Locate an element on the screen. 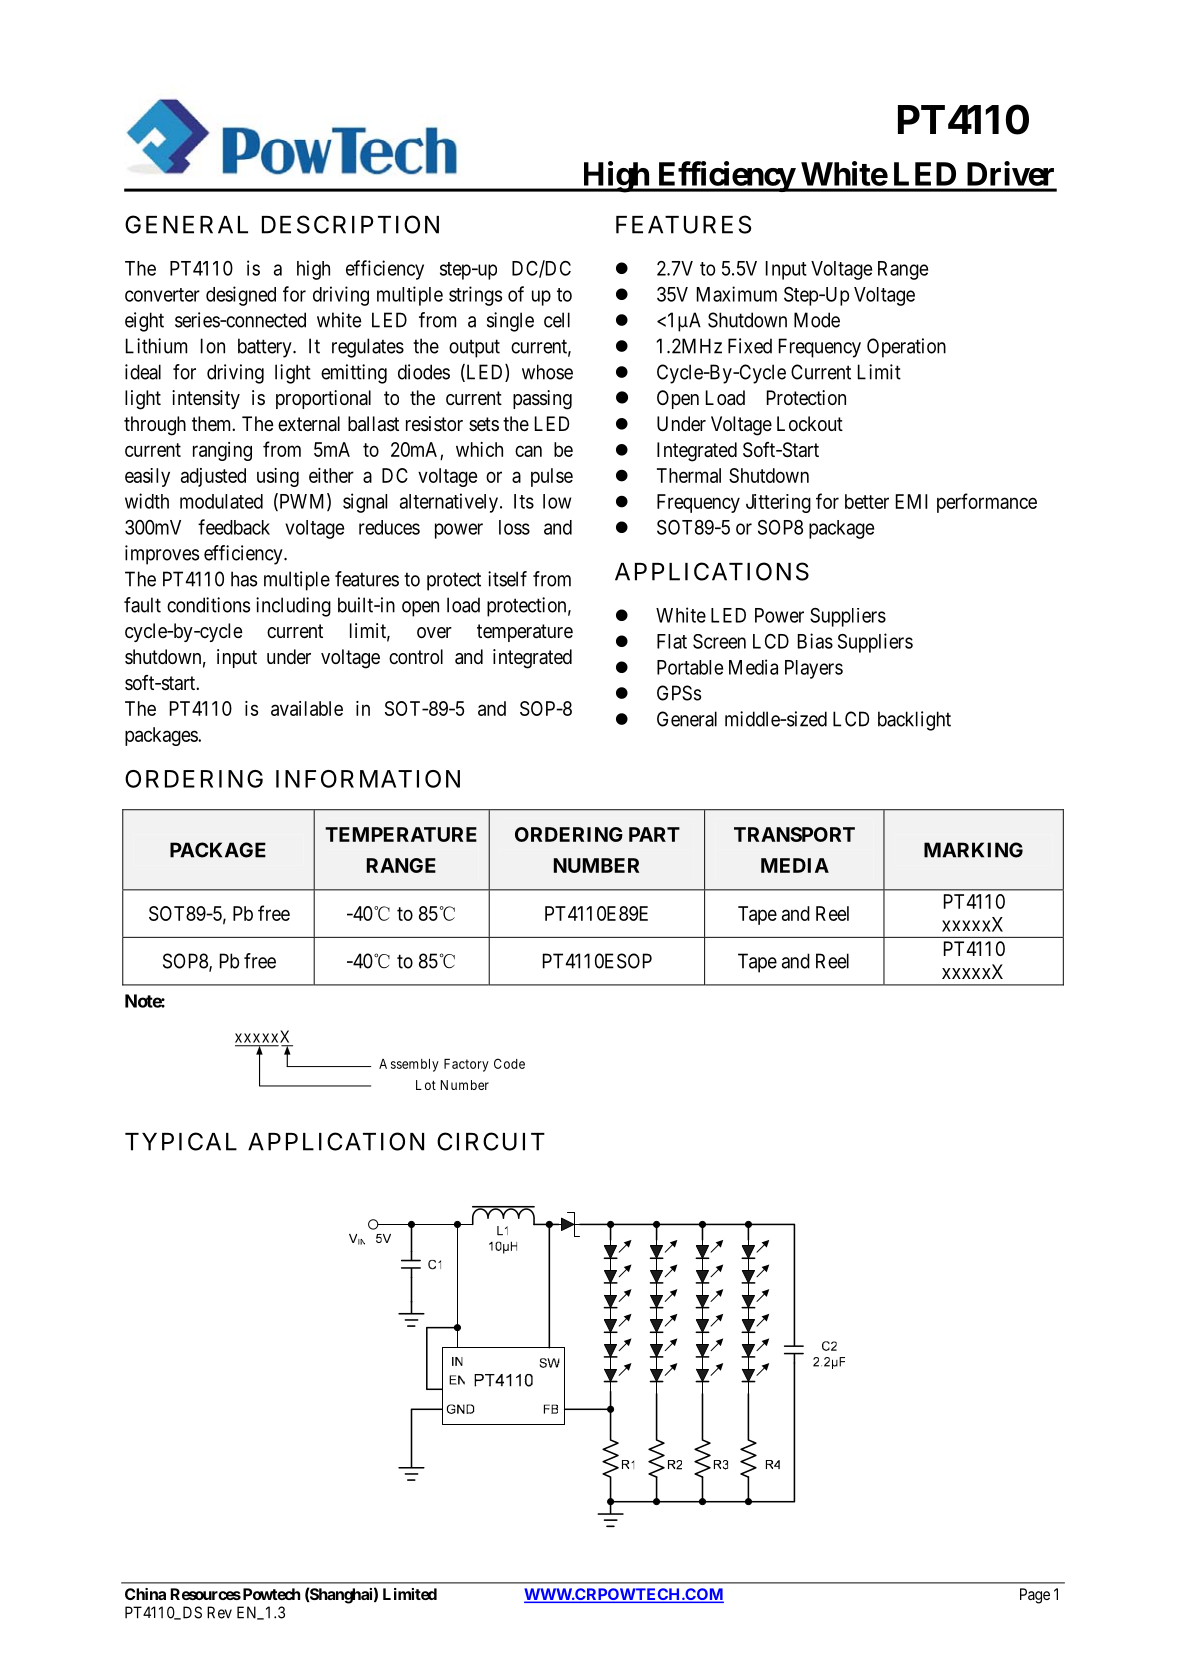 The image size is (1186, 1678). Rev is located at coordinates (219, 1612).
